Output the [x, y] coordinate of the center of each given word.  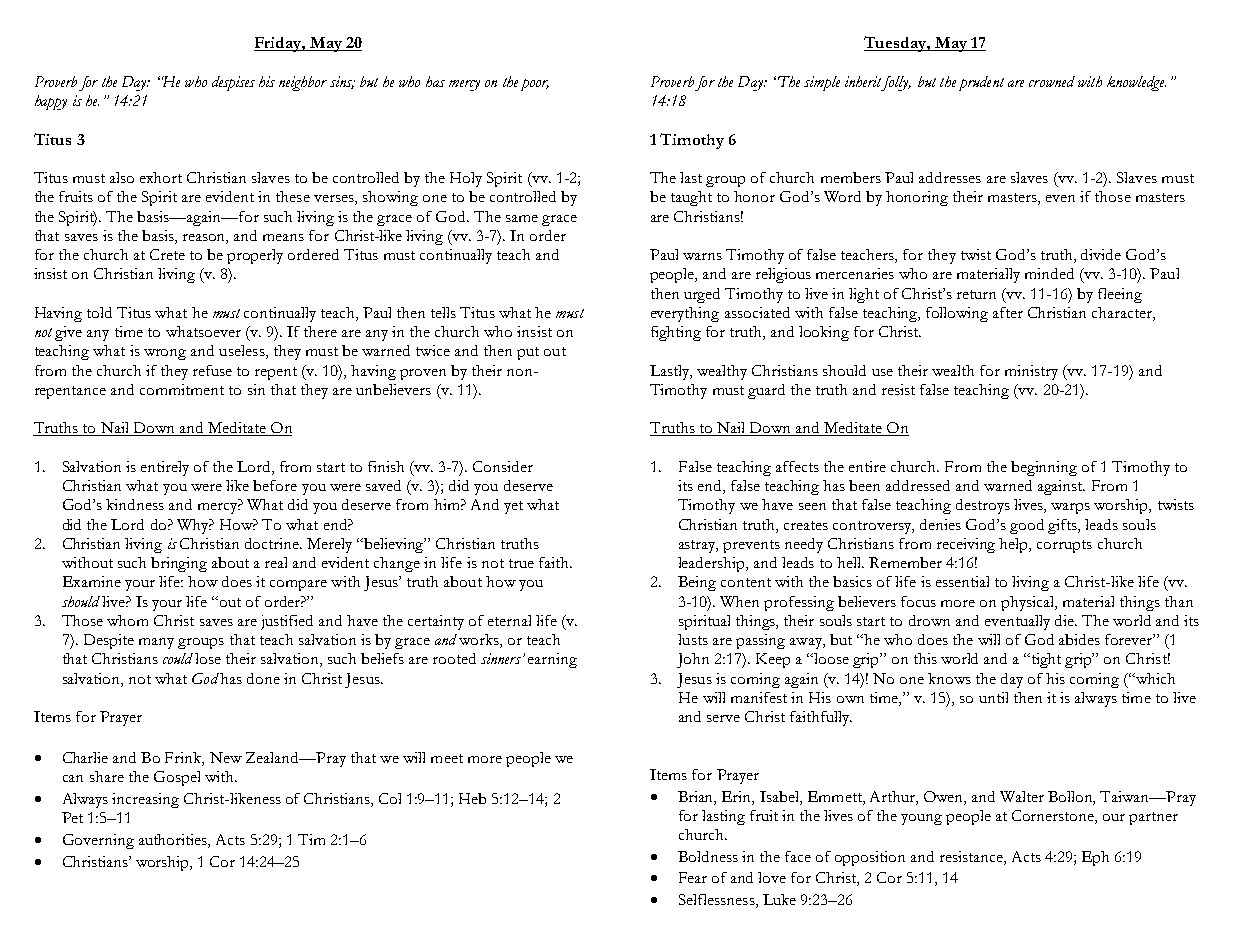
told [99, 312]
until [993, 697]
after [1008, 312]
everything [685, 314]
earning [552, 660]
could [178, 658]
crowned [1052, 81]
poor [535, 85]
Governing [98, 841]
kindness [135, 504]
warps [1070, 508]
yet [513, 507]
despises [233, 83]
